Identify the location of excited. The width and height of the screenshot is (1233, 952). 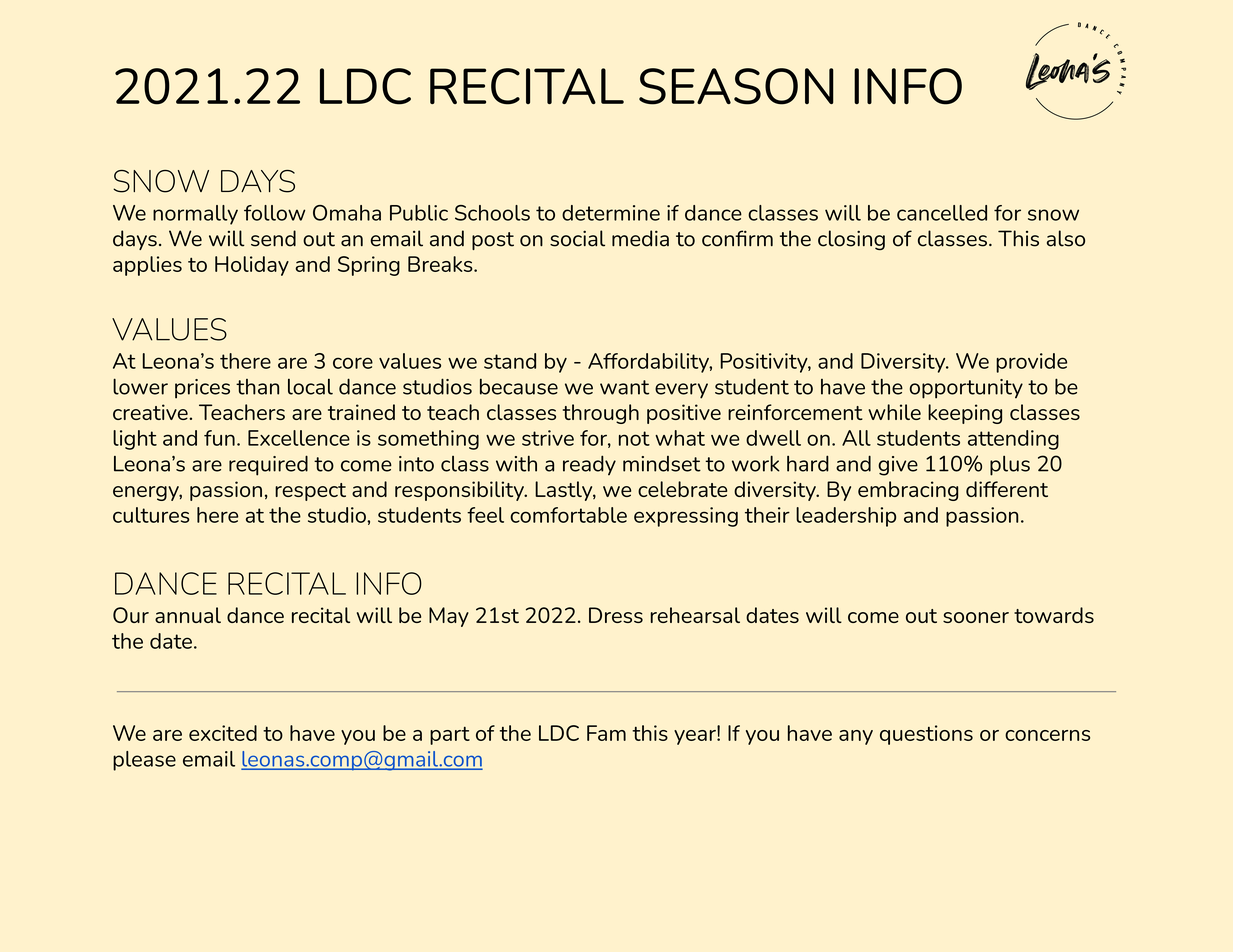
(223, 733).
